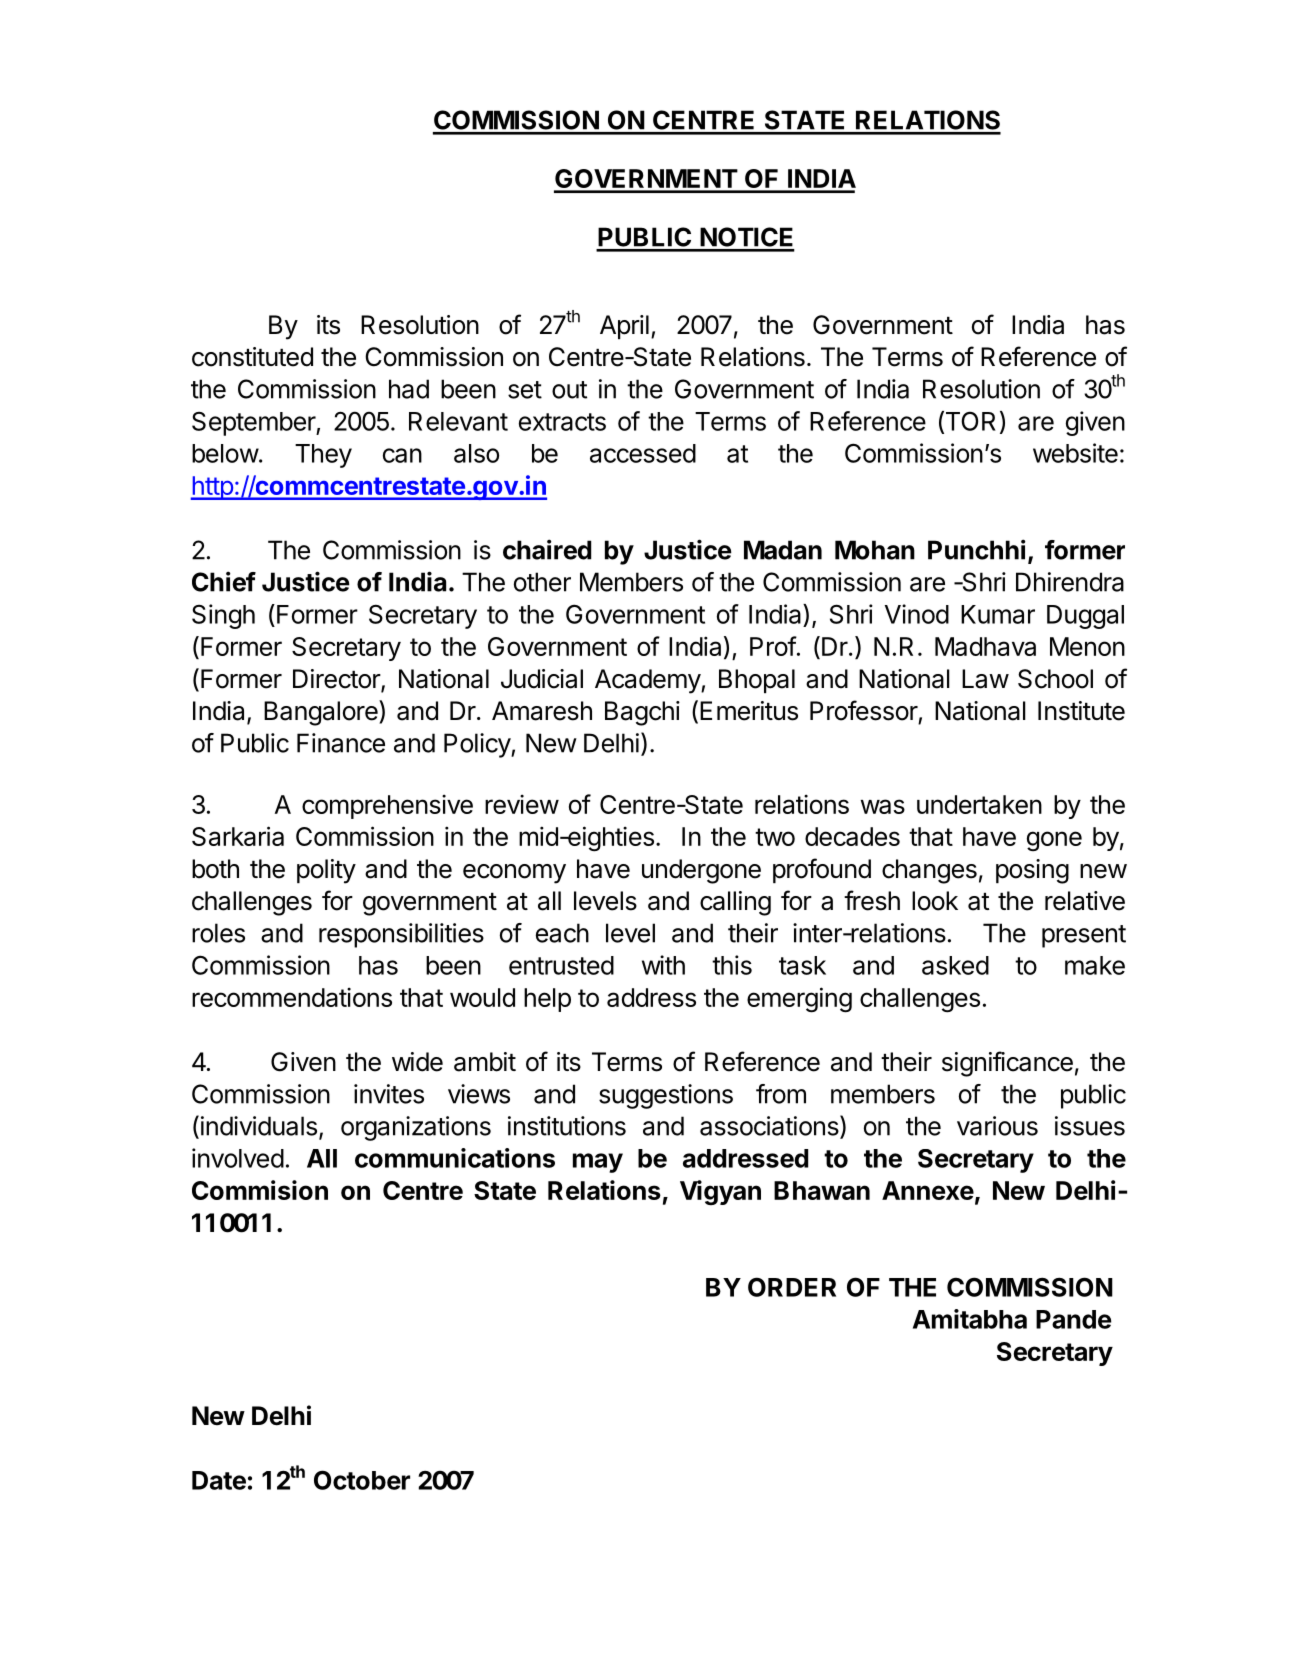 Image resolution: width=1297 pixels, height=1679 pixels. I want to click on significance, so click(1007, 1064).
